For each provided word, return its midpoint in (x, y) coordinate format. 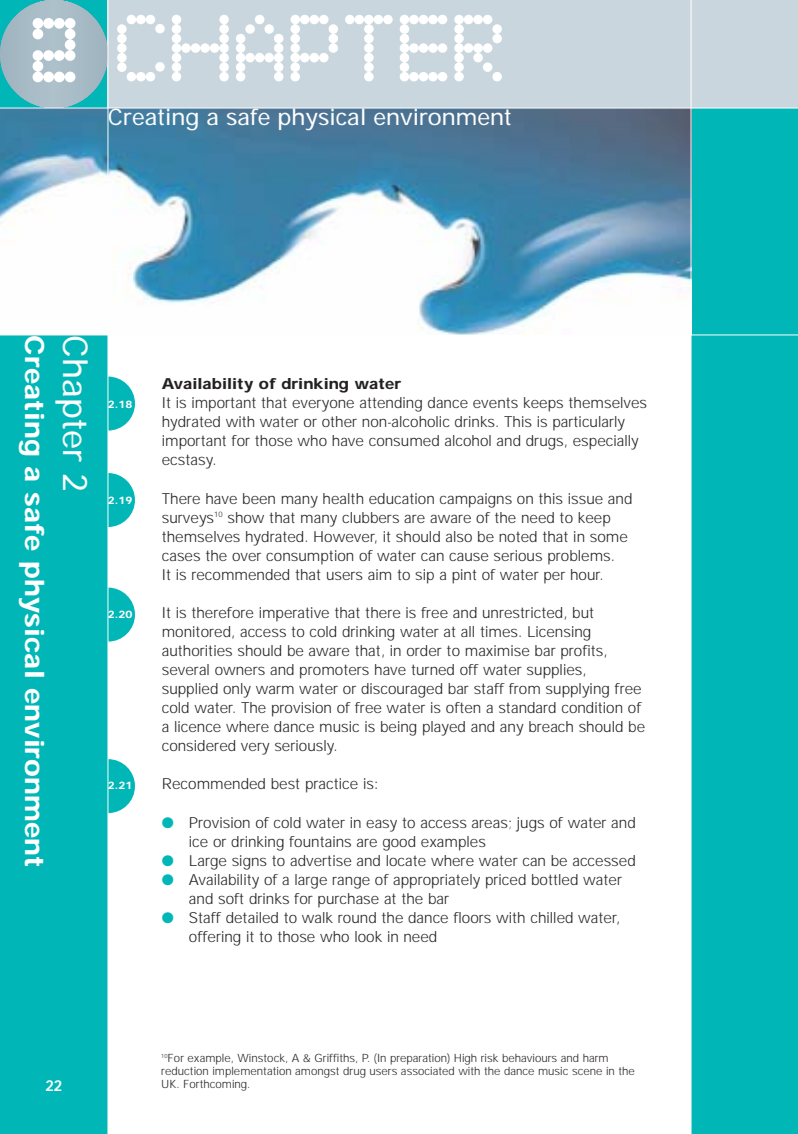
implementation (252, 1071)
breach (551, 726)
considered (198, 745)
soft (231, 898)
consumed (404, 440)
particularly (589, 423)
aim (379, 574)
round (357, 917)
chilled (552, 917)
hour (586, 574)
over (246, 557)
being (398, 728)
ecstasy (188, 461)
